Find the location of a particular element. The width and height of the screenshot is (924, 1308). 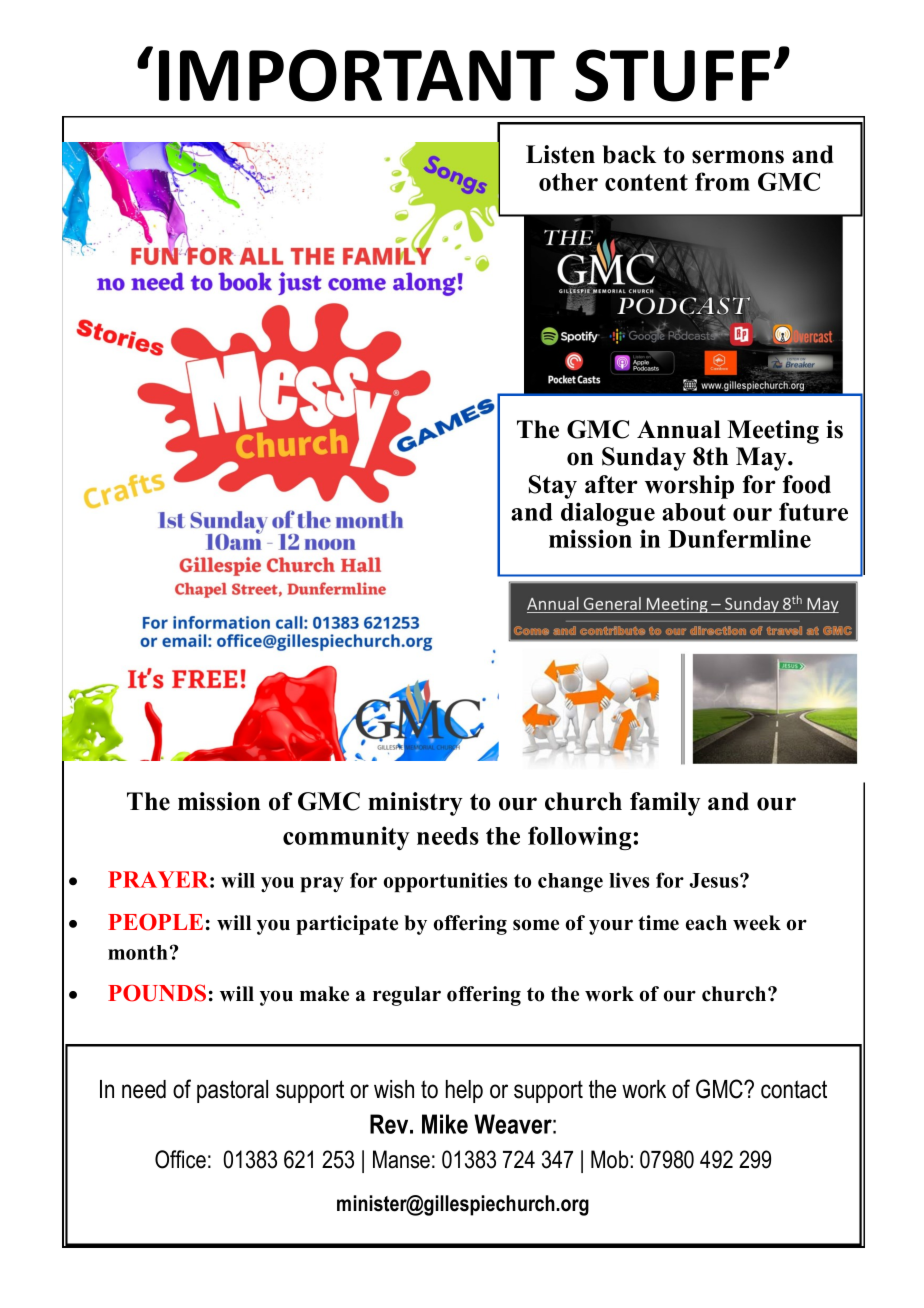

May is located at coordinates (762, 459).
